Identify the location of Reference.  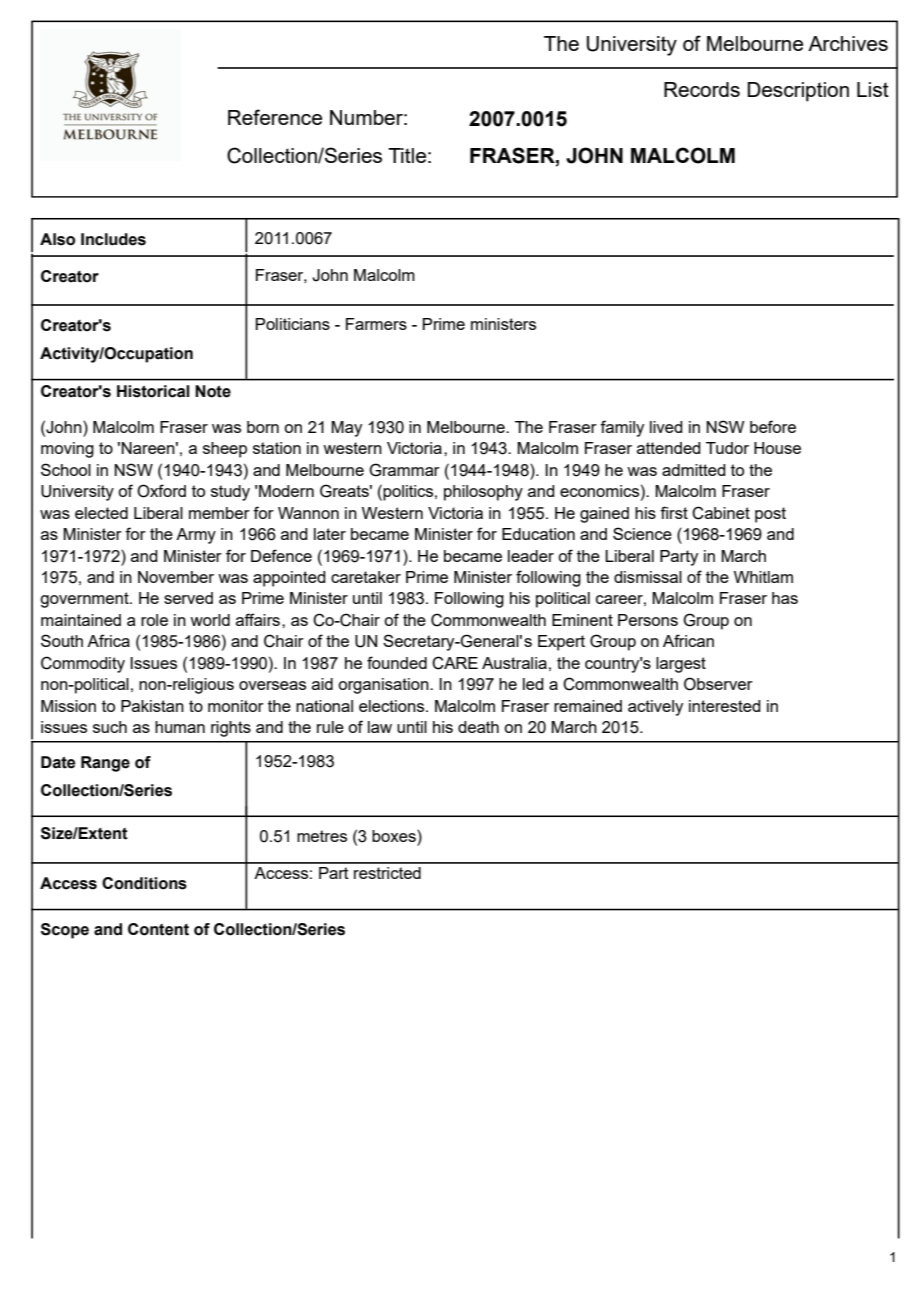
(275, 117).
